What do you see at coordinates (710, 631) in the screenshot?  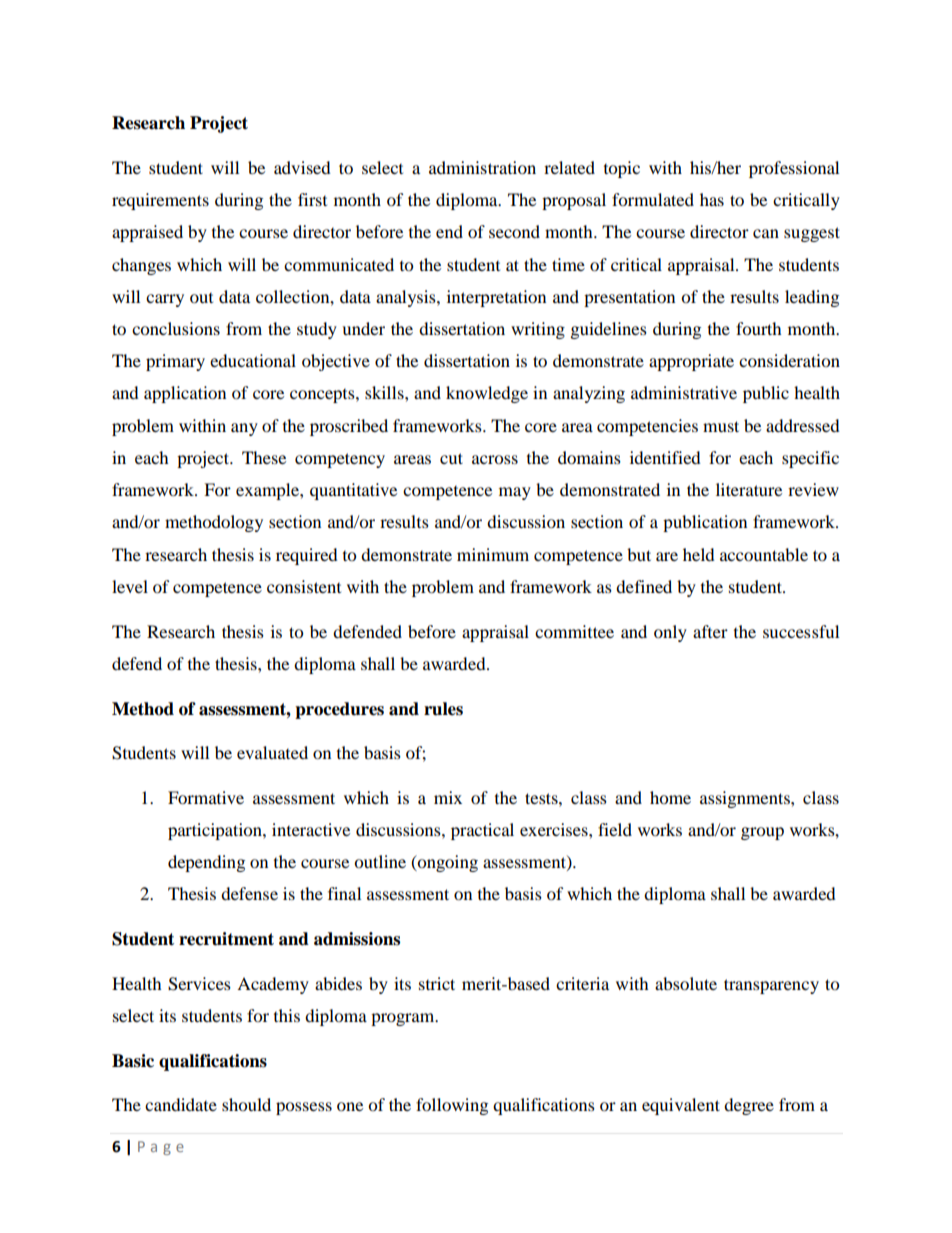 I see `after` at bounding box center [710, 631].
